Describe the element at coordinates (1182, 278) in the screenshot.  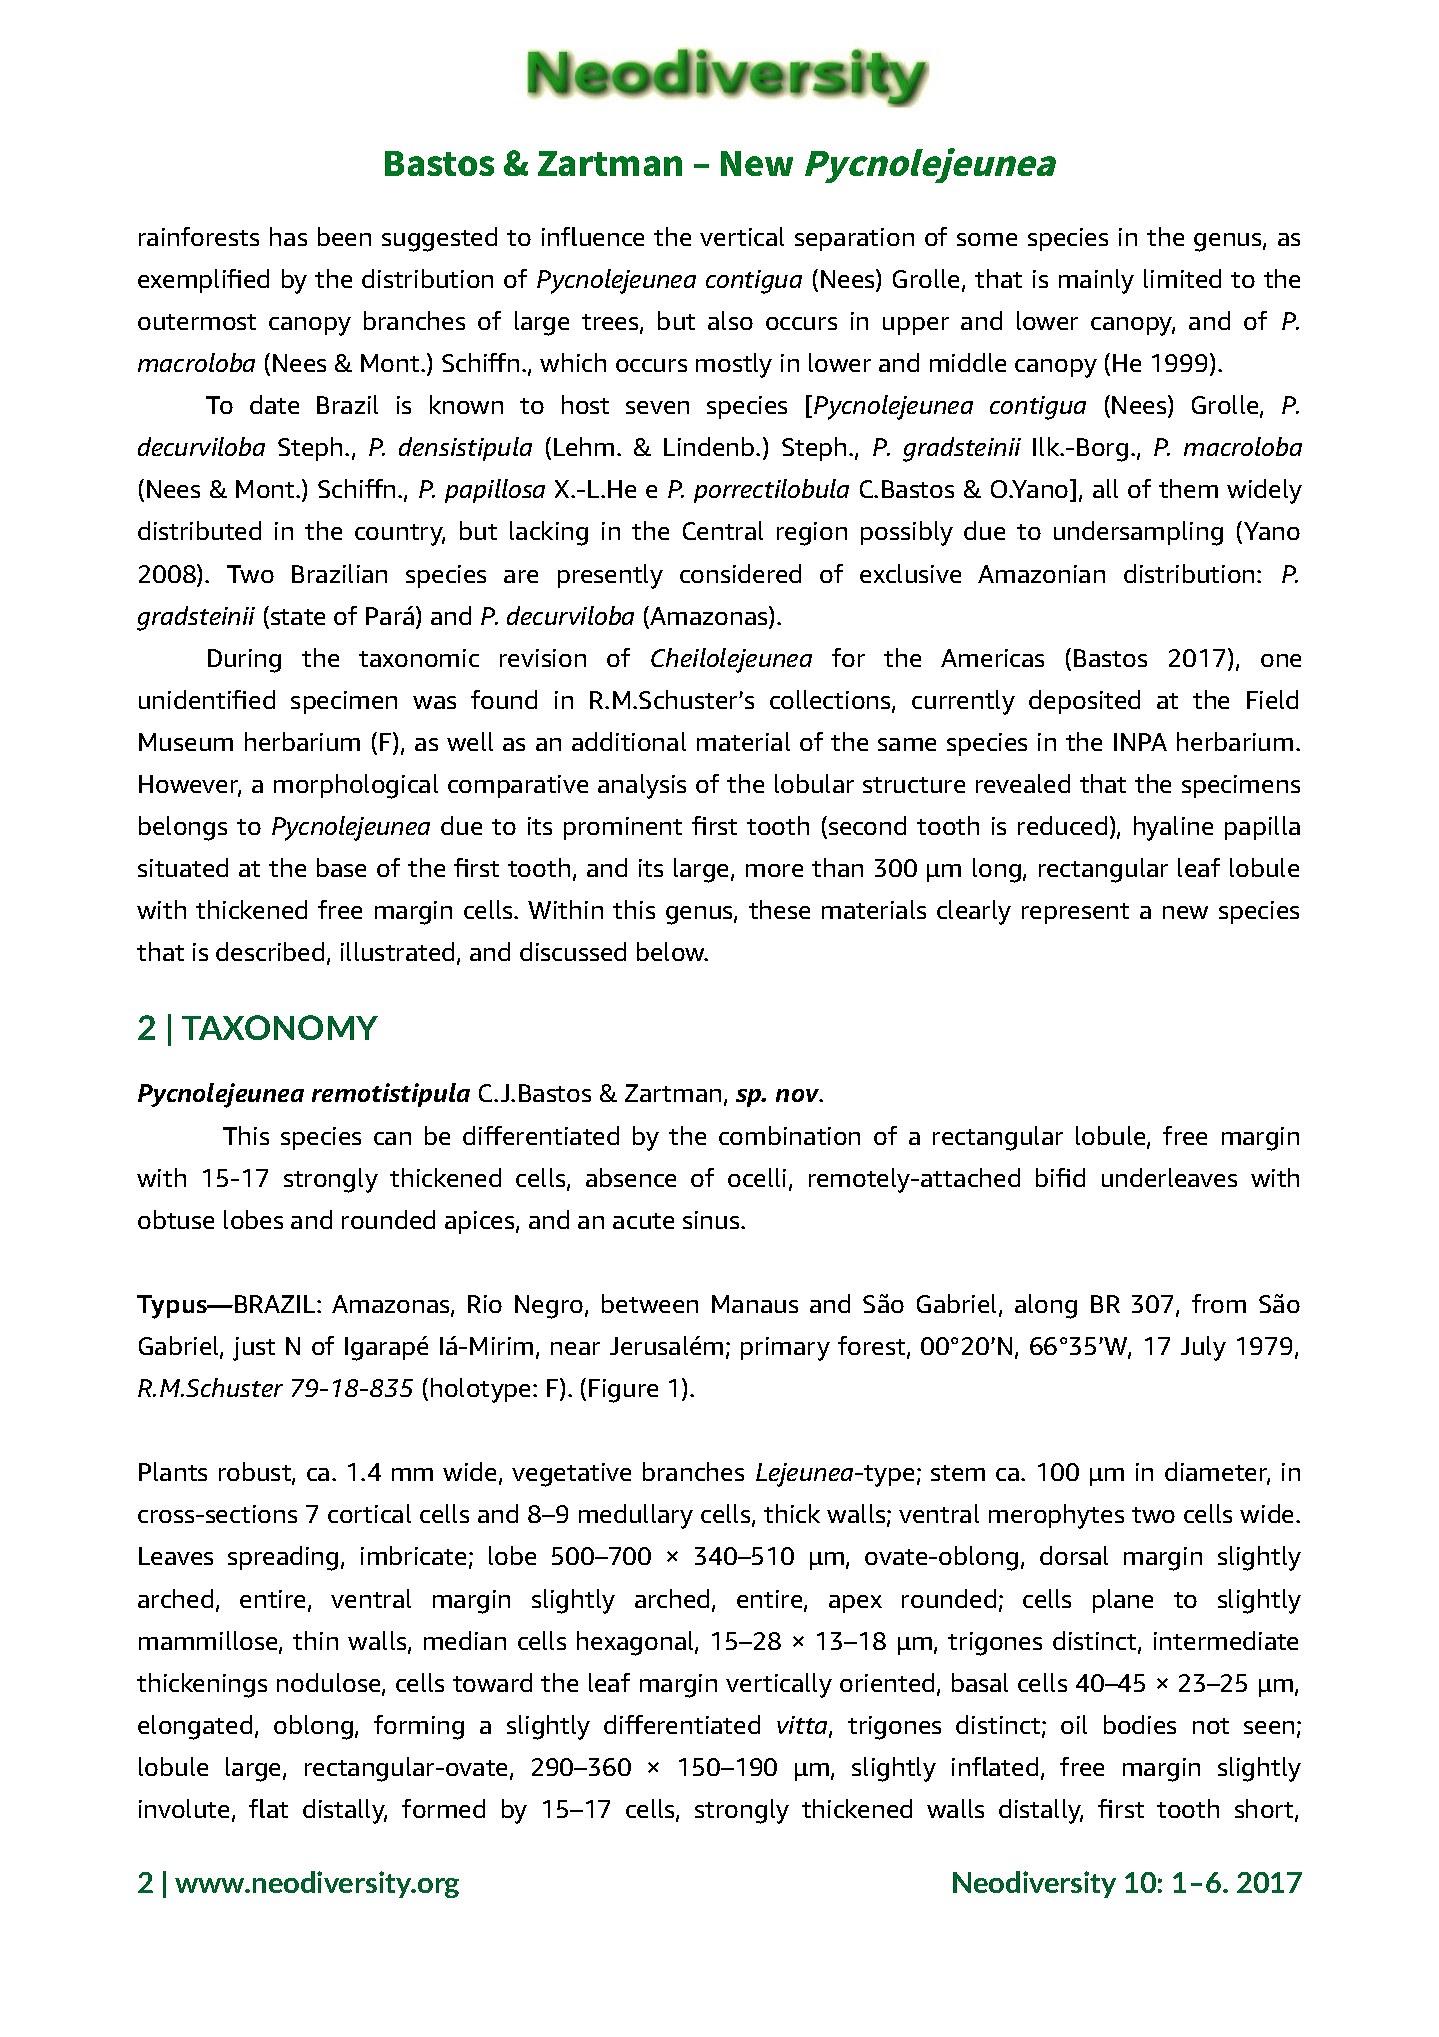
I see `limited` at that location.
